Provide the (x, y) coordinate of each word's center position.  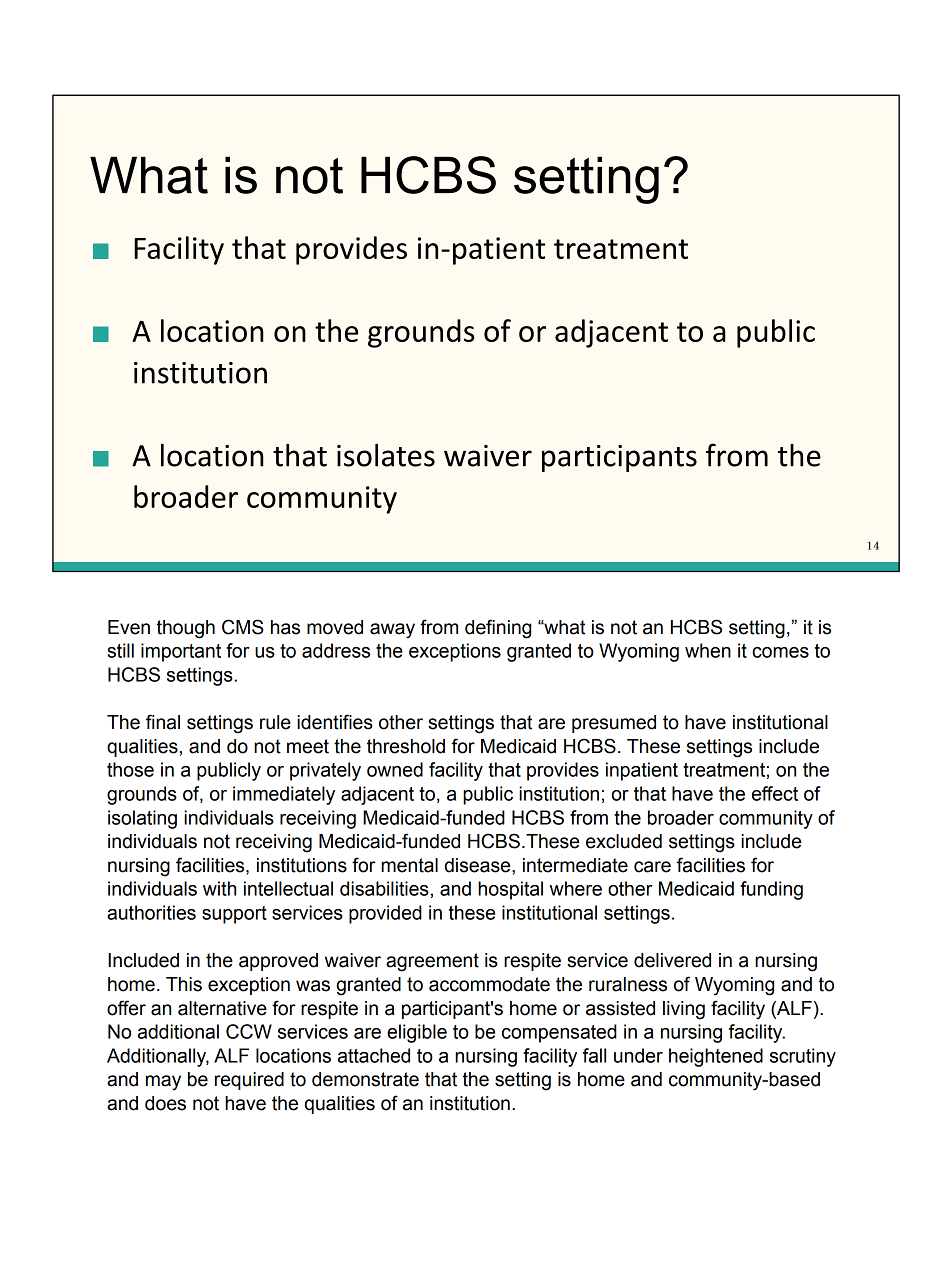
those (130, 769)
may (163, 1083)
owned (395, 769)
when (708, 650)
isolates (386, 455)
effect (775, 793)
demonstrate (365, 1079)
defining (498, 629)
